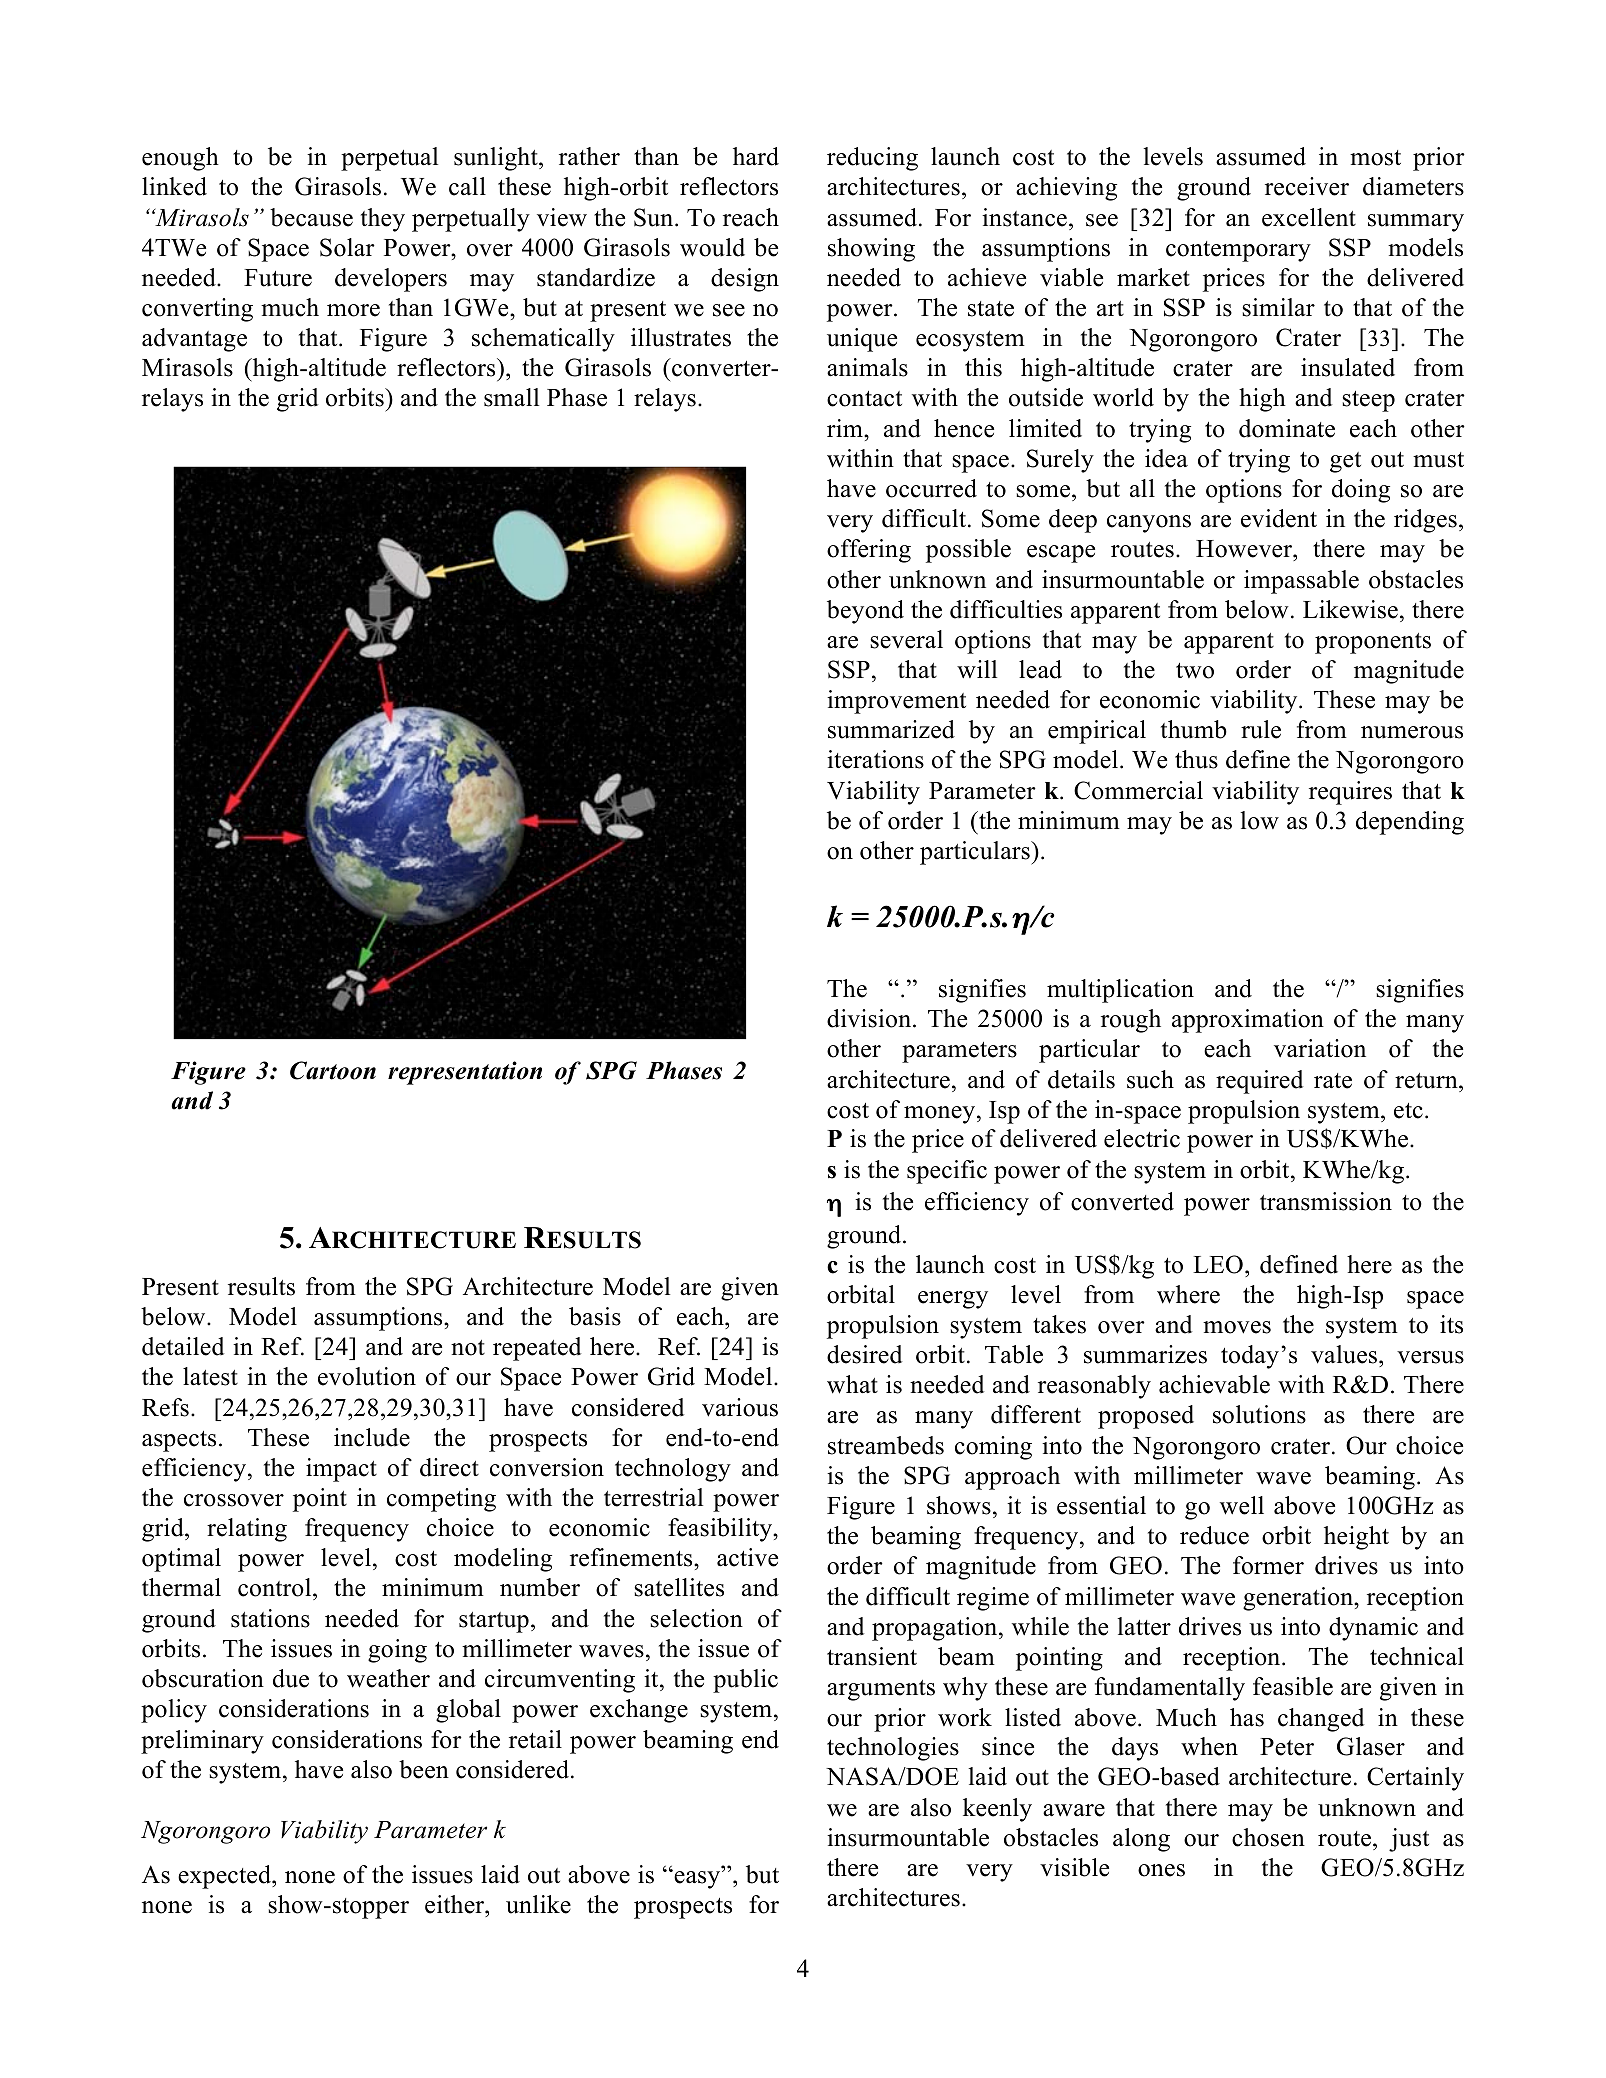 This screenshot has height=2078, width=1606. What do you see at coordinates (756, 156) in the screenshot?
I see `hard` at bounding box center [756, 156].
